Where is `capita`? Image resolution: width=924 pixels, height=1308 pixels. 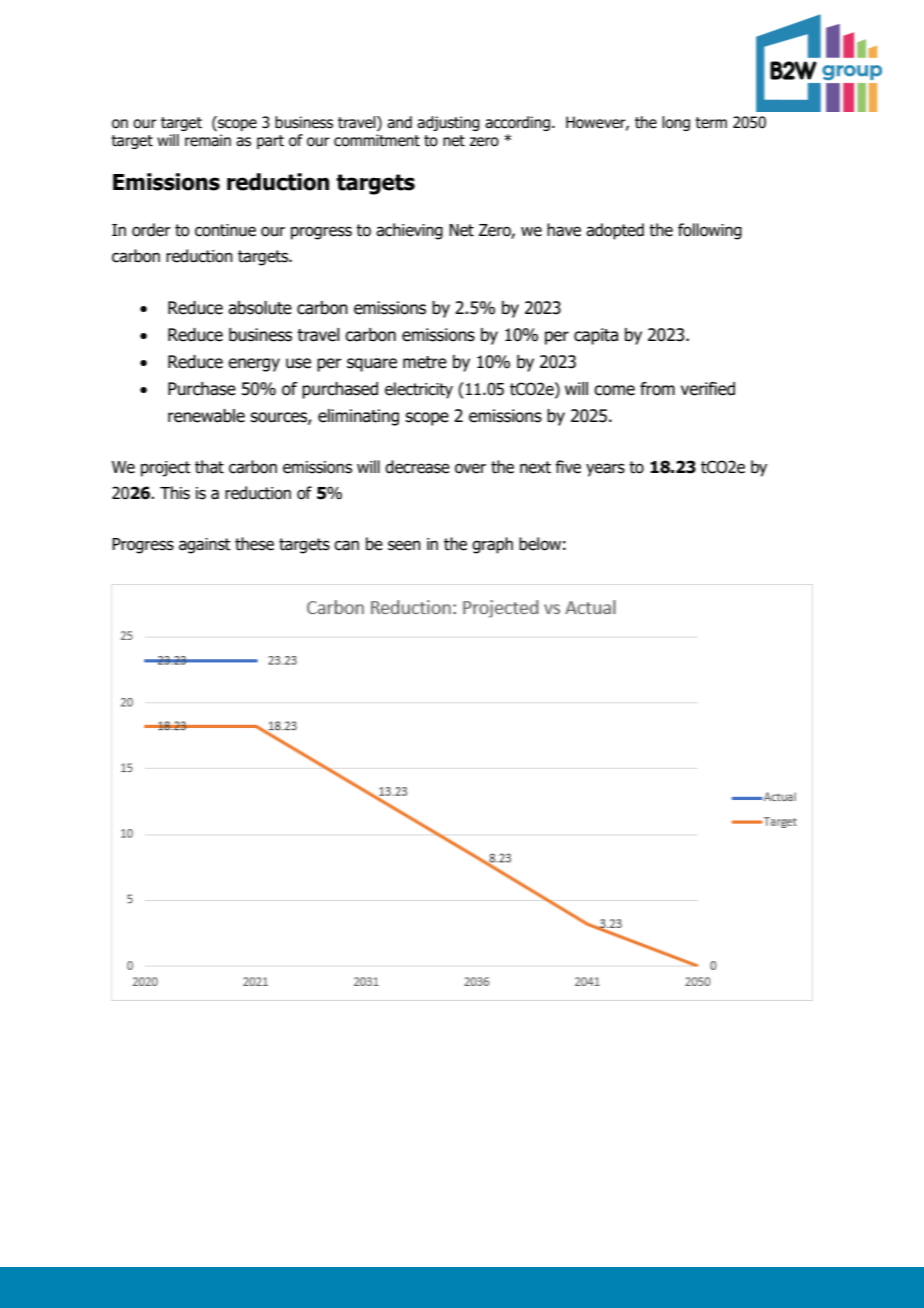 capita is located at coordinates (596, 336).
